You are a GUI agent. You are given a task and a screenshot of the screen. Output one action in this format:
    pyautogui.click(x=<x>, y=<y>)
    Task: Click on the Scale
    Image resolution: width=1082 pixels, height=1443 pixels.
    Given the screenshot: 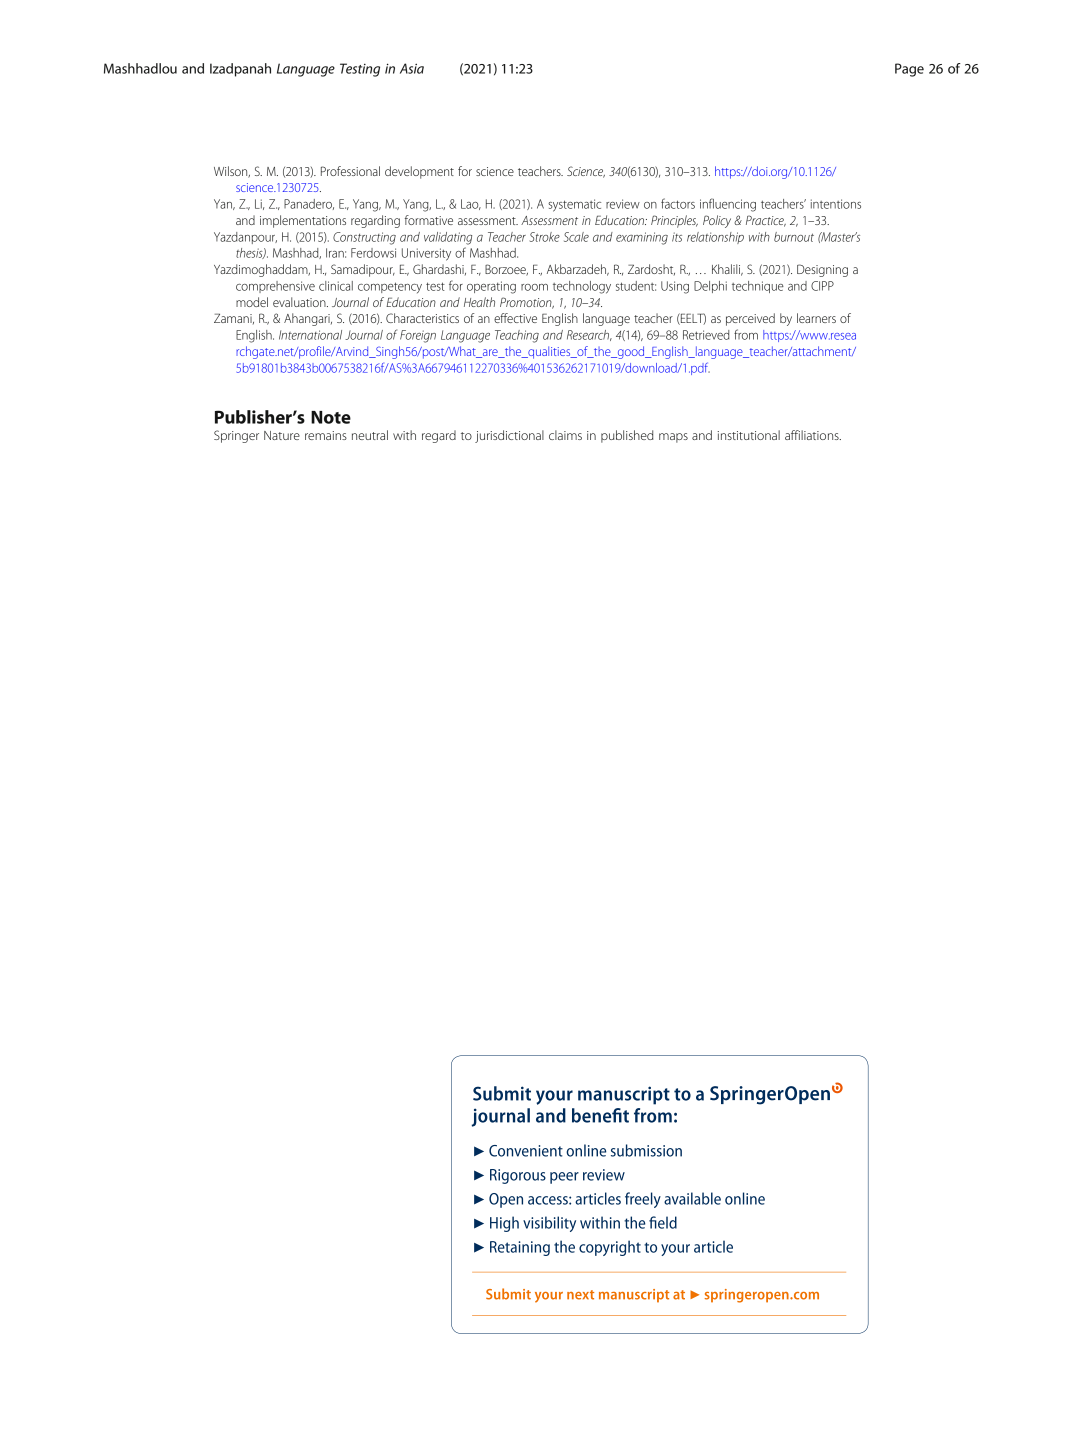 What is the action you would take?
    pyautogui.click(x=576, y=237)
